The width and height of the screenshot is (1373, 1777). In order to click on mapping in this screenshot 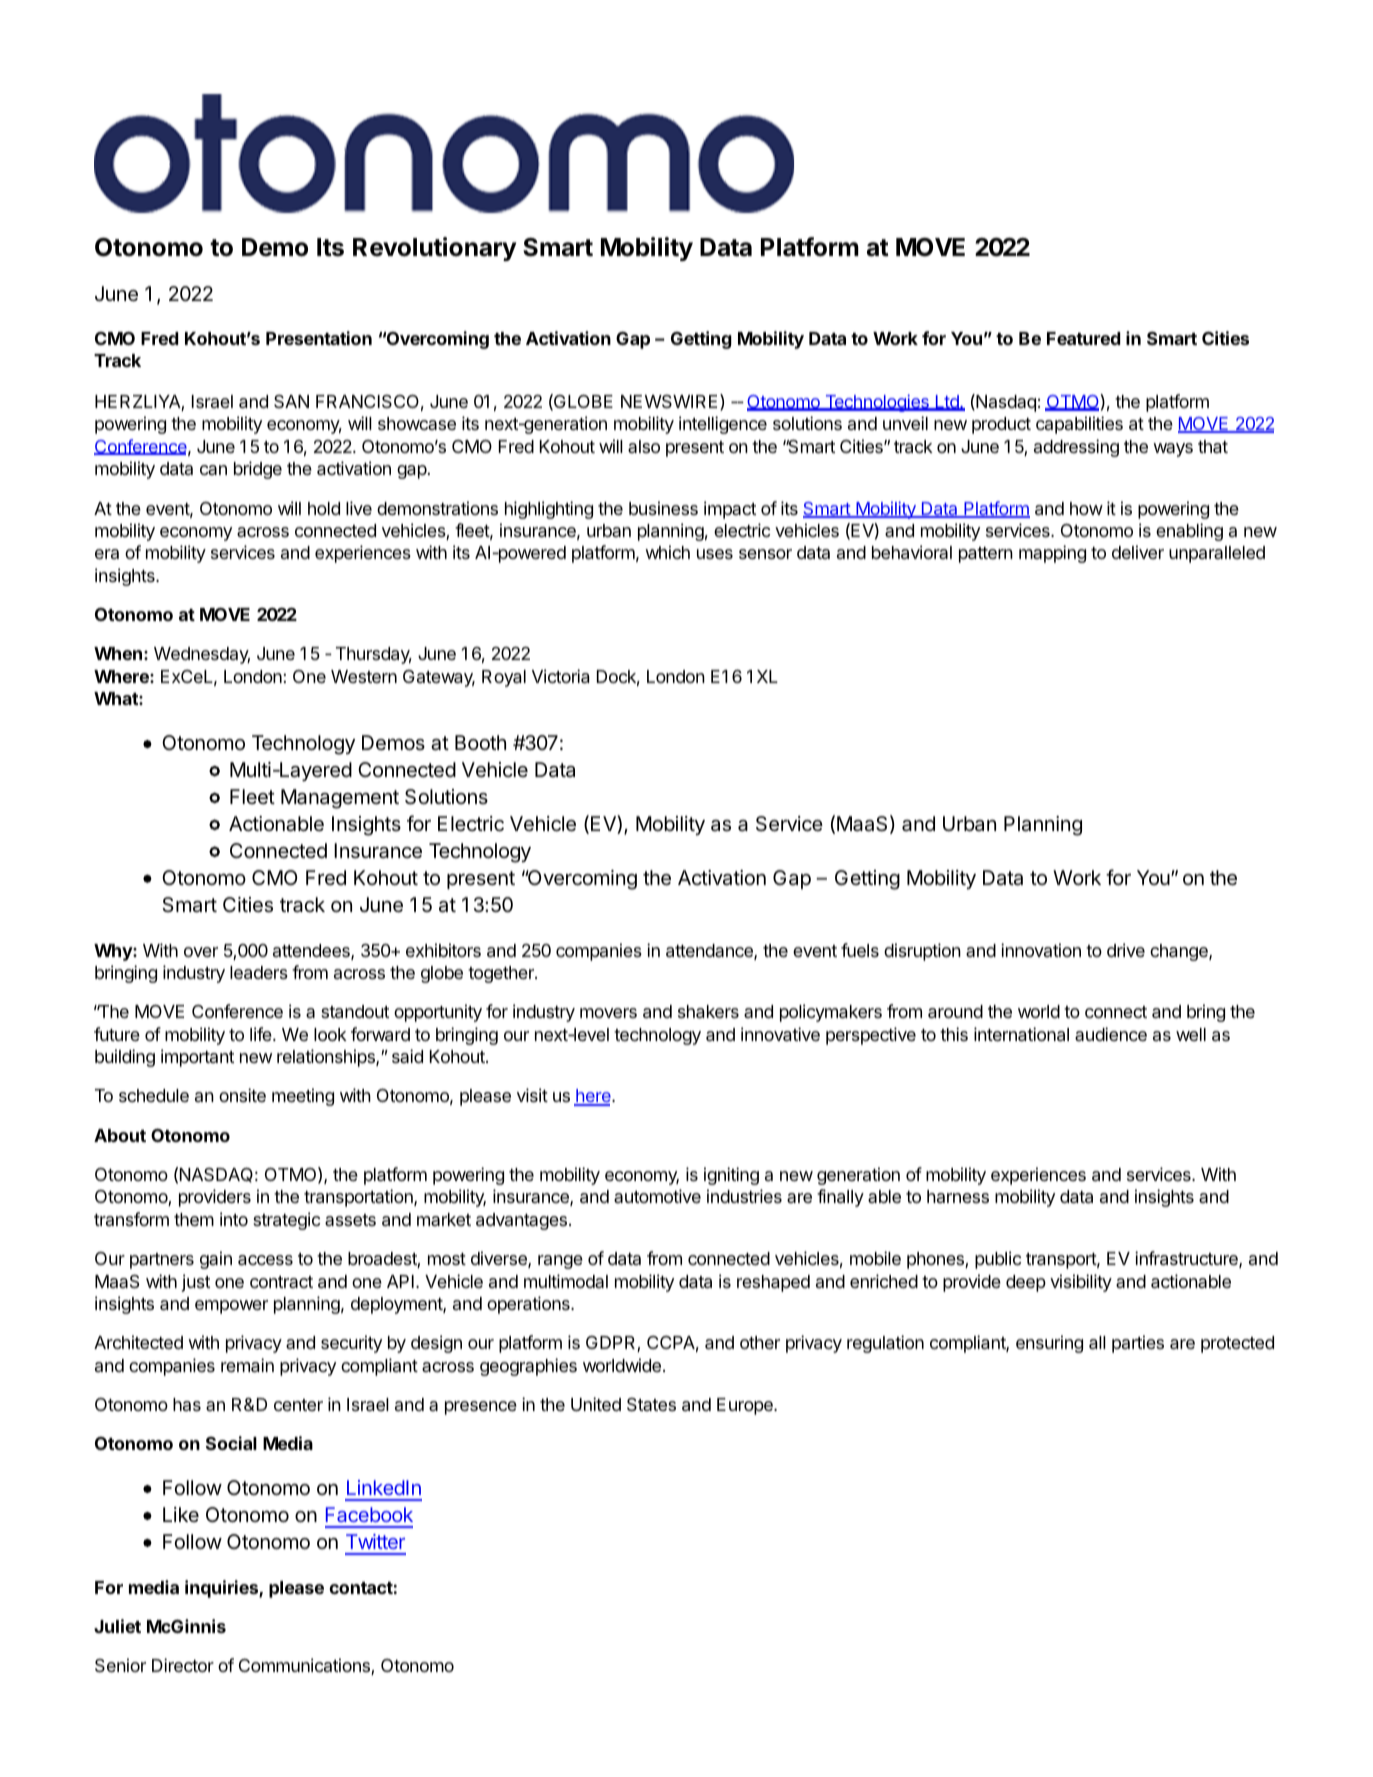, I will do `click(1052, 554)`.
